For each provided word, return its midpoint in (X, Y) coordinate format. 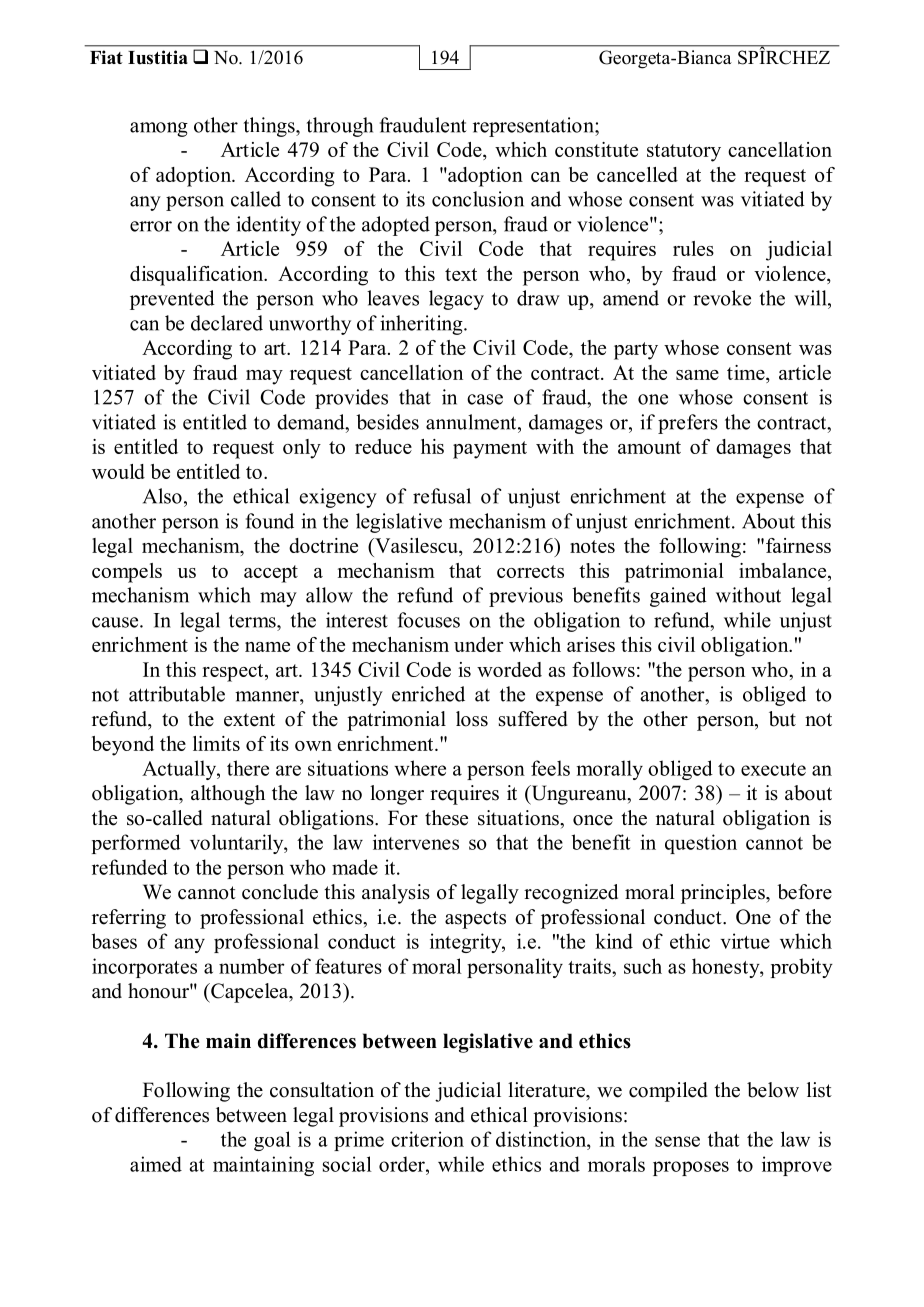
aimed (156, 1164)
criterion (427, 1139)
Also (162, 496)
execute (773, 769)
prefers (688, 424)
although (228, 795)
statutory (684, 153)
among (159, 129)
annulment (472, 422)
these (446, 818)
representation (534, 127)
